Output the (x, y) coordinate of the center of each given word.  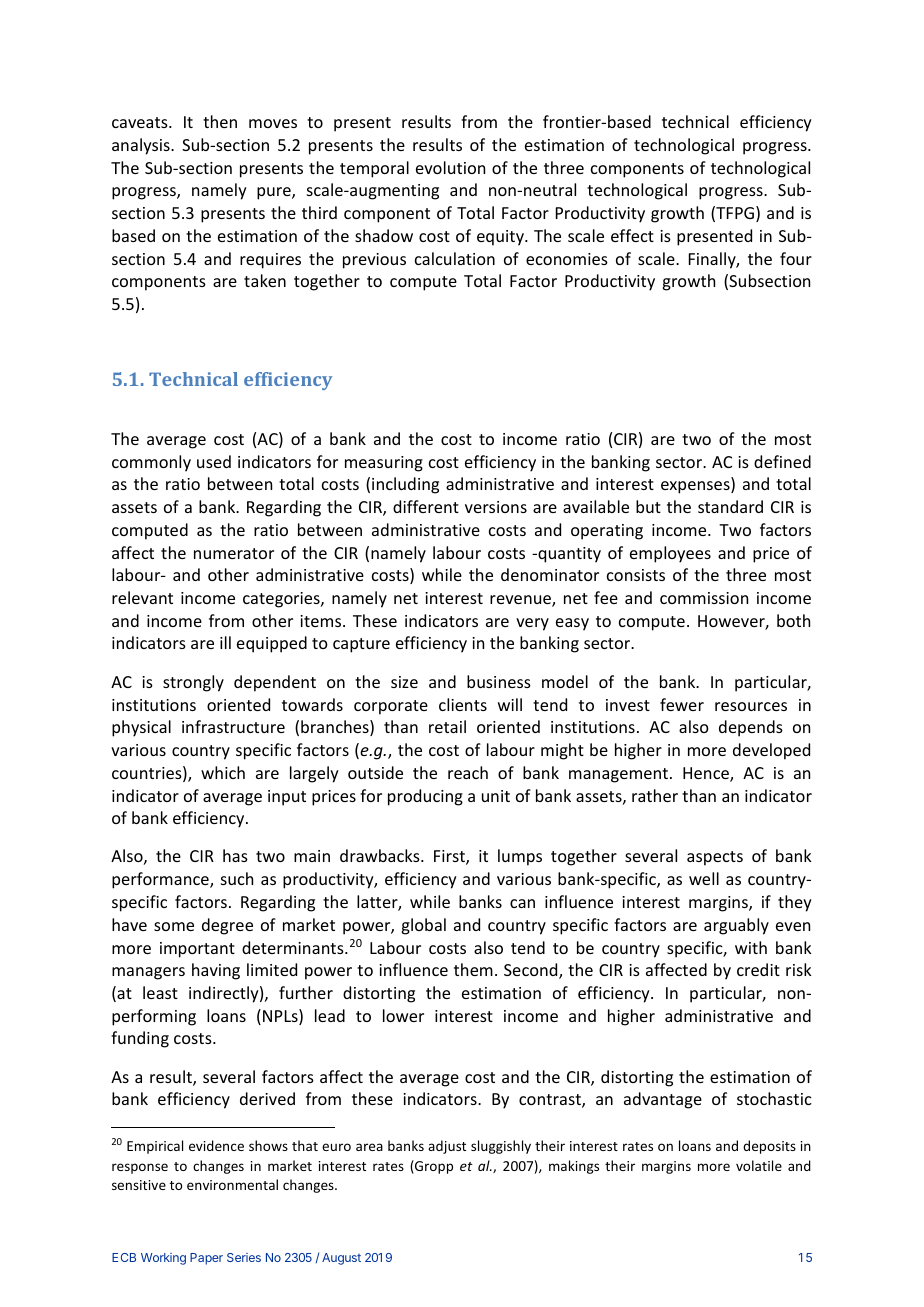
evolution (450, 167)
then (220, 121)
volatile (759, 1165)
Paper (206, 1259)
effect (632, 235)
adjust (447, 1147)
